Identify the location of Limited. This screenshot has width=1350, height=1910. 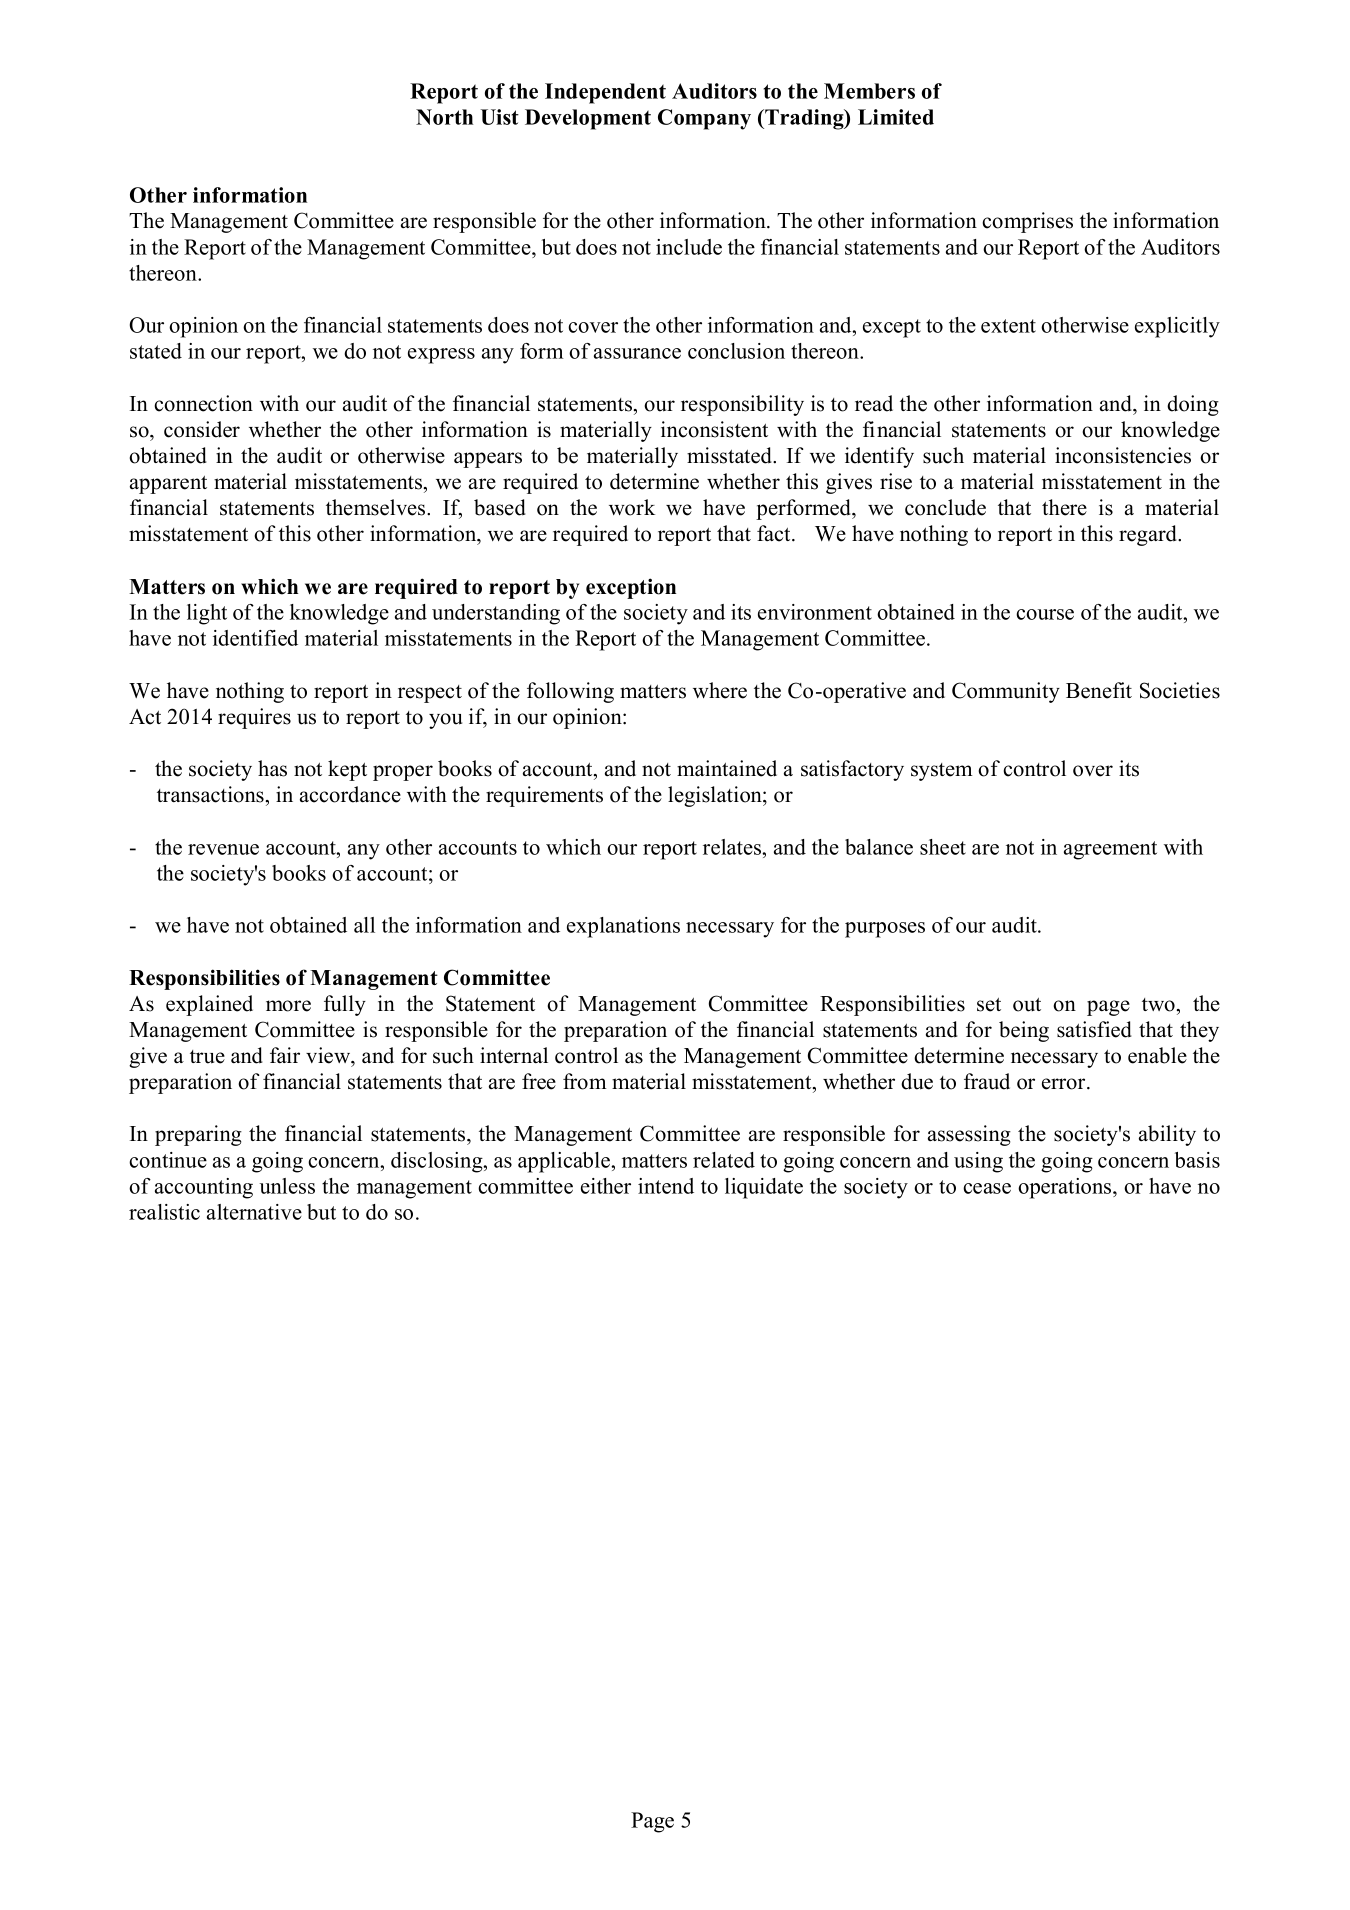
(896, 117).
